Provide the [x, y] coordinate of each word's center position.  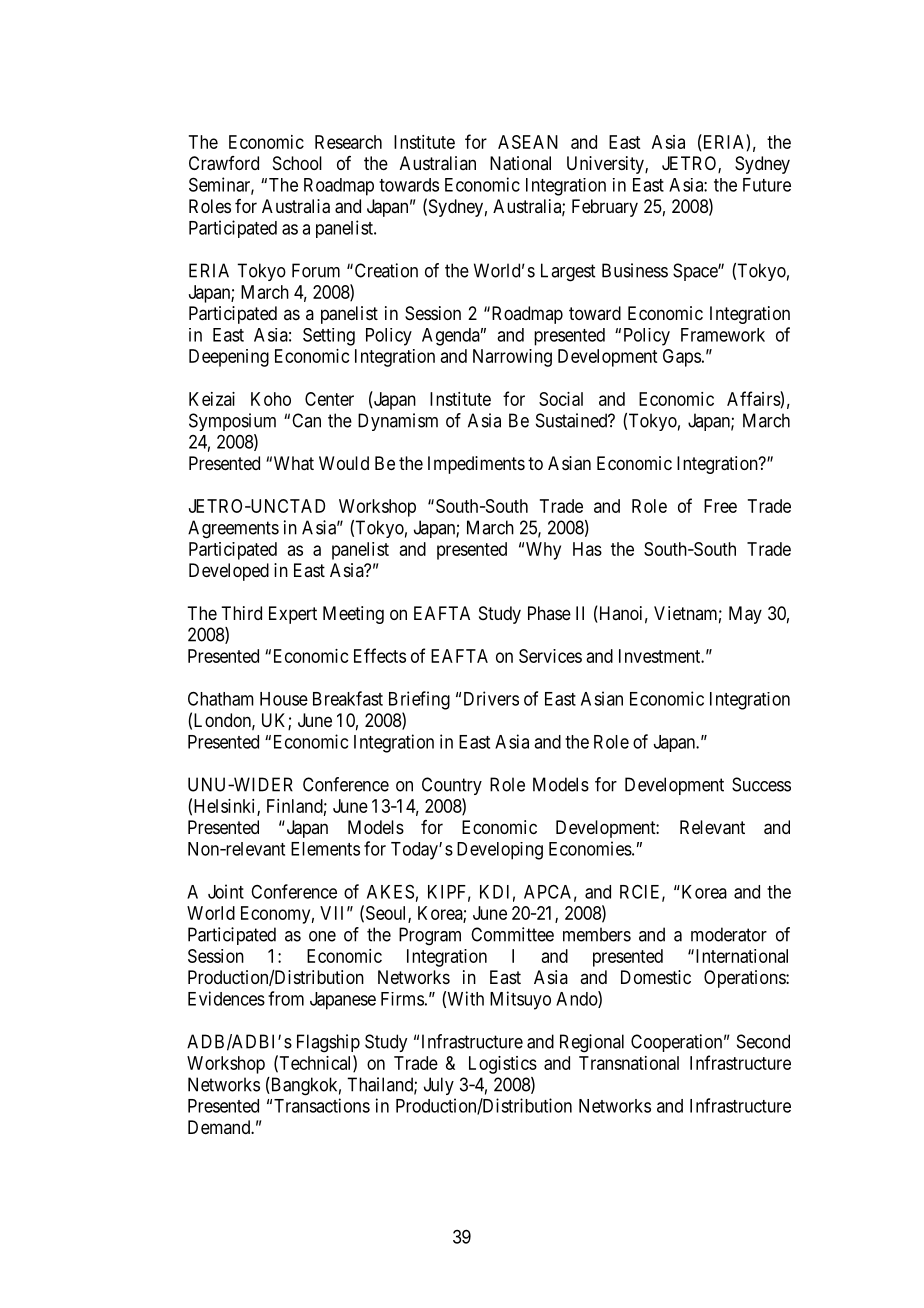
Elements [325, 849]
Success [761, 784]
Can [306, 420]
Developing [500, 851]
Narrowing [512, 358]
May [745, 615]
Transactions [322, 1105]
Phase [549, 613]
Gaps [682, 358]
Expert [293, 615]
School [297, 163]
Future [767, 185]
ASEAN [528, 142]
